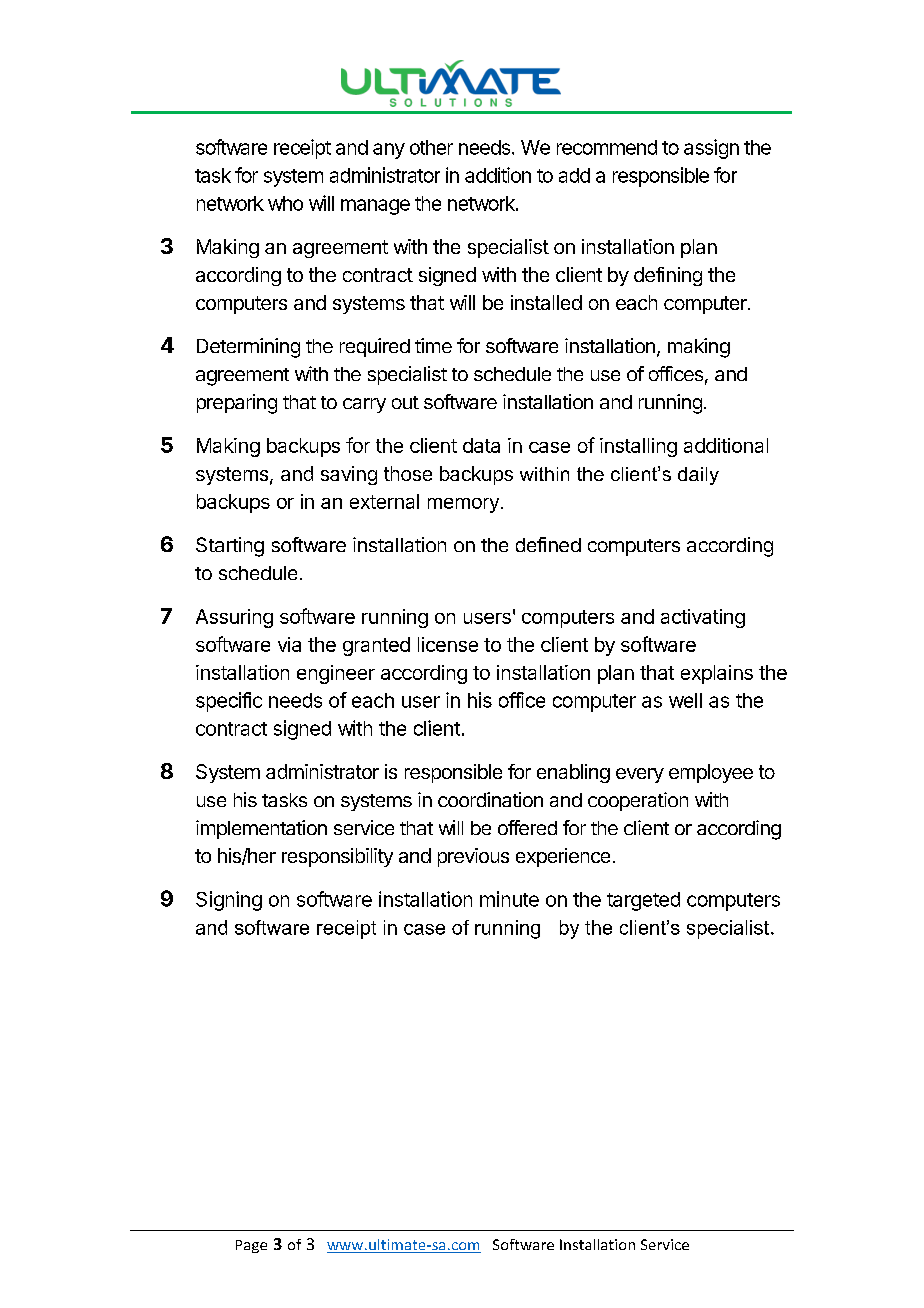  What do you see at coordinates (638, 447) in the screenshot?
I see `installing` at bounding box center [638, 447].
